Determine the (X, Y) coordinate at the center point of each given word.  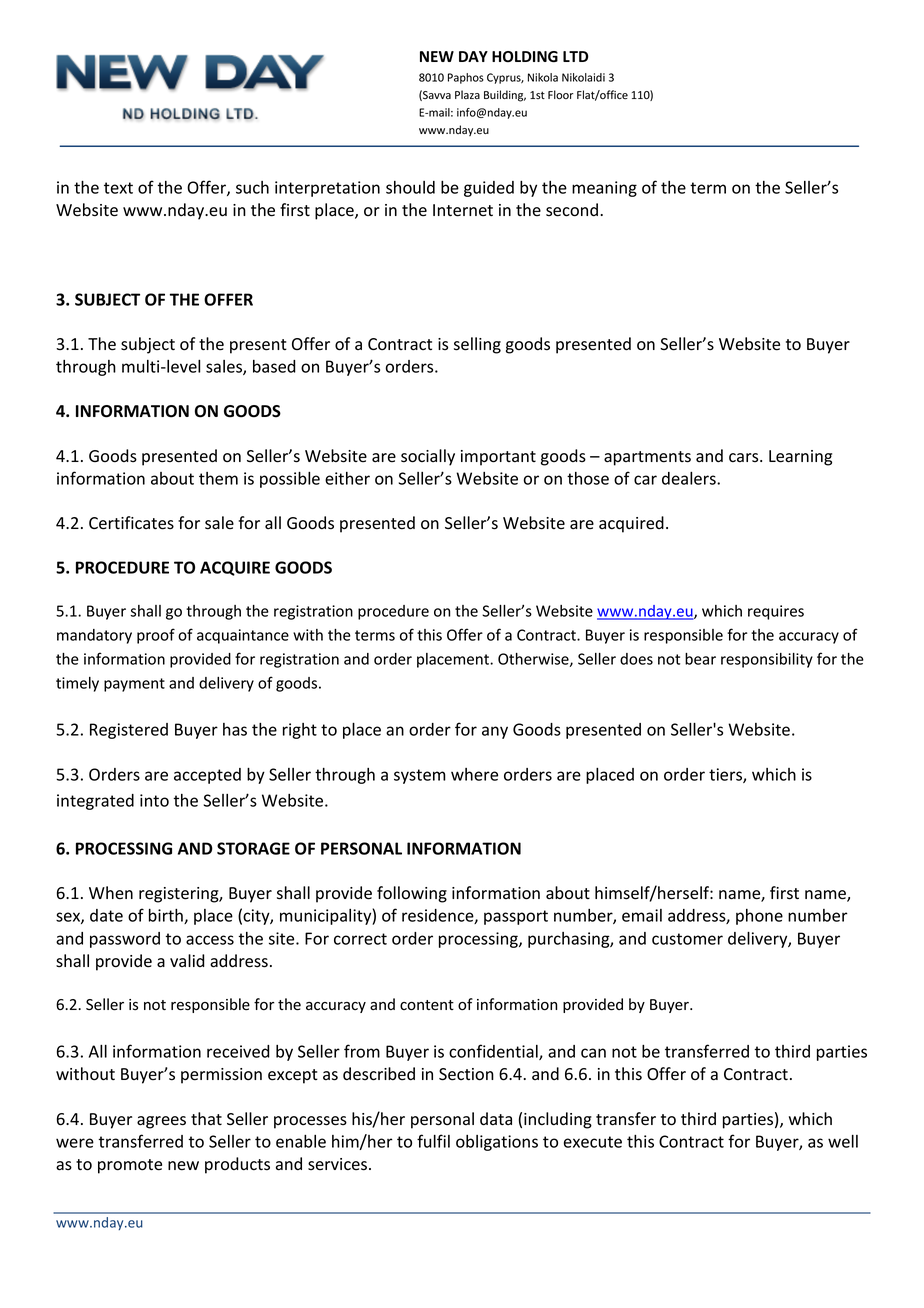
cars (745, 458)
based (274, 366)
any (495, 732)
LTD (576, 56)
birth (167, 916)
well (843, 1141)
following (412, 894)
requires (776, 612)
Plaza (467, 94)
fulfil (433, 1141)
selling (477, 345)
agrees (161, 1122)
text (118, 188)
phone (759, 917)
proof (156, 636)
